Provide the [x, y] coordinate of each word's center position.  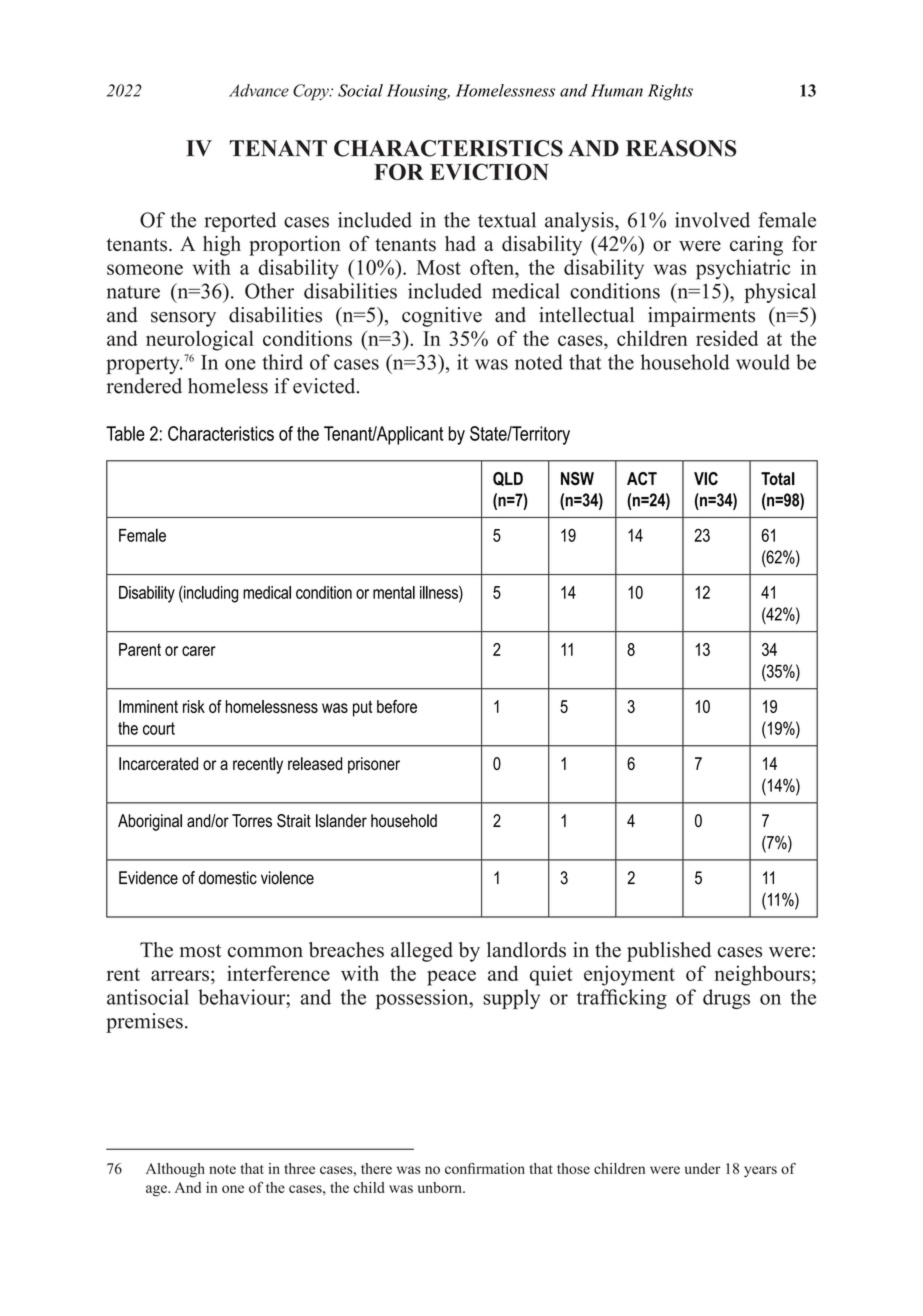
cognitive [442, 317]
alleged [422, 952]
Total [778, 478]
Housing [418, 92]
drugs [726, 999]
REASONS [681, 148]
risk [194, 706]
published [669, 952]
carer [199, 651]
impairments [701, 317]
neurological [200, 340]
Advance [259, 90]
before [397, 706]
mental [394, 592]
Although [175, 1170]
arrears [180, 975]
